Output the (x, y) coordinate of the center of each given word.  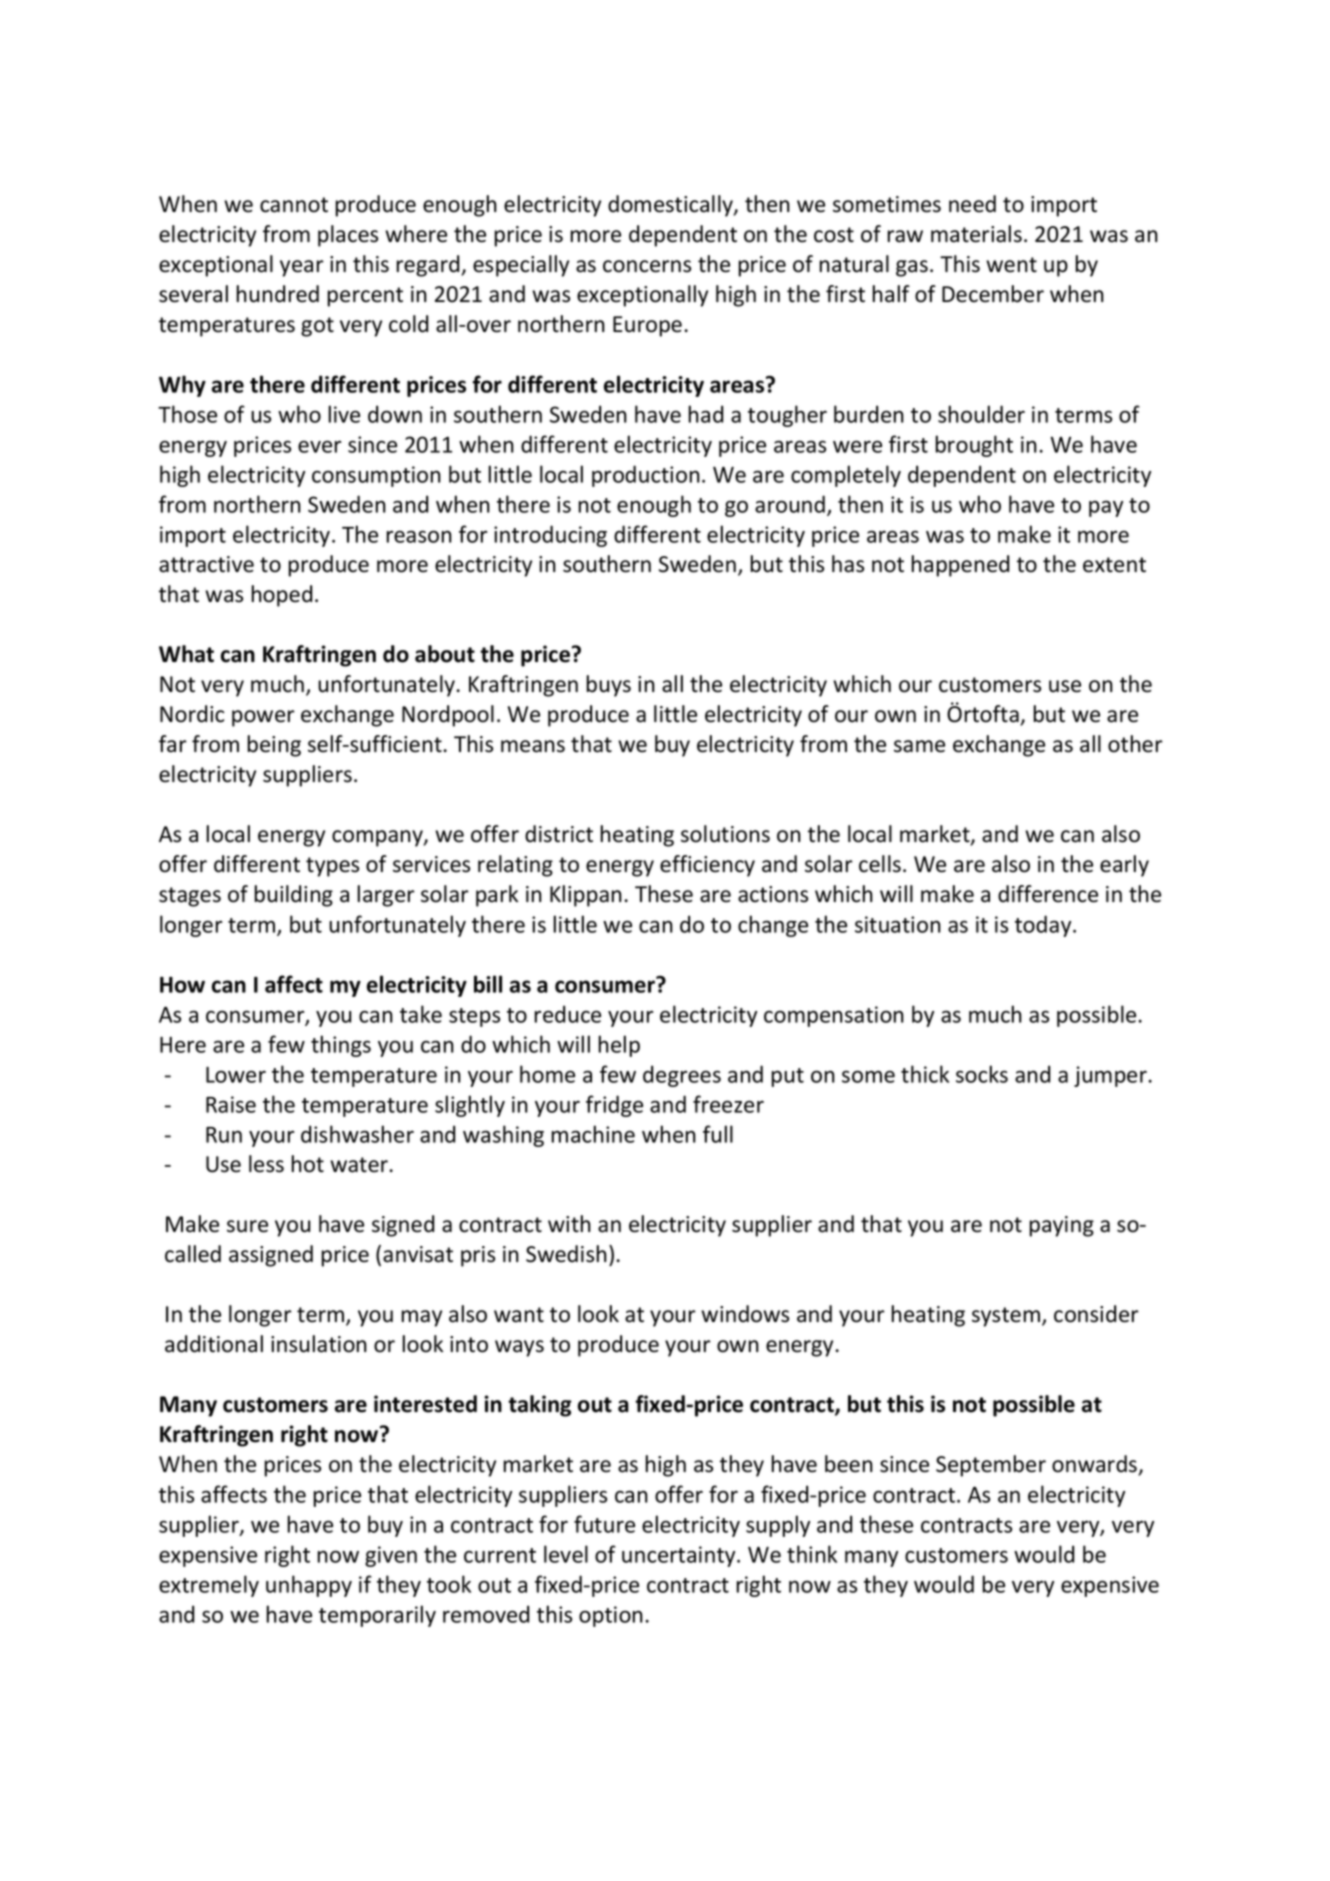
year (302, 268)
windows (745, 1314)
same (919, 746)
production (646, 476)
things (341, 1046)
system (1006, 1317)
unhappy (309, 1586)
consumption (376, 476)
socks (982, 1074)
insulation (319, 1344)
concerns (647, 266)
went (1011, 265)
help (619, 1046)
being (274, 746)
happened (960, 566)
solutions (725, 834)
